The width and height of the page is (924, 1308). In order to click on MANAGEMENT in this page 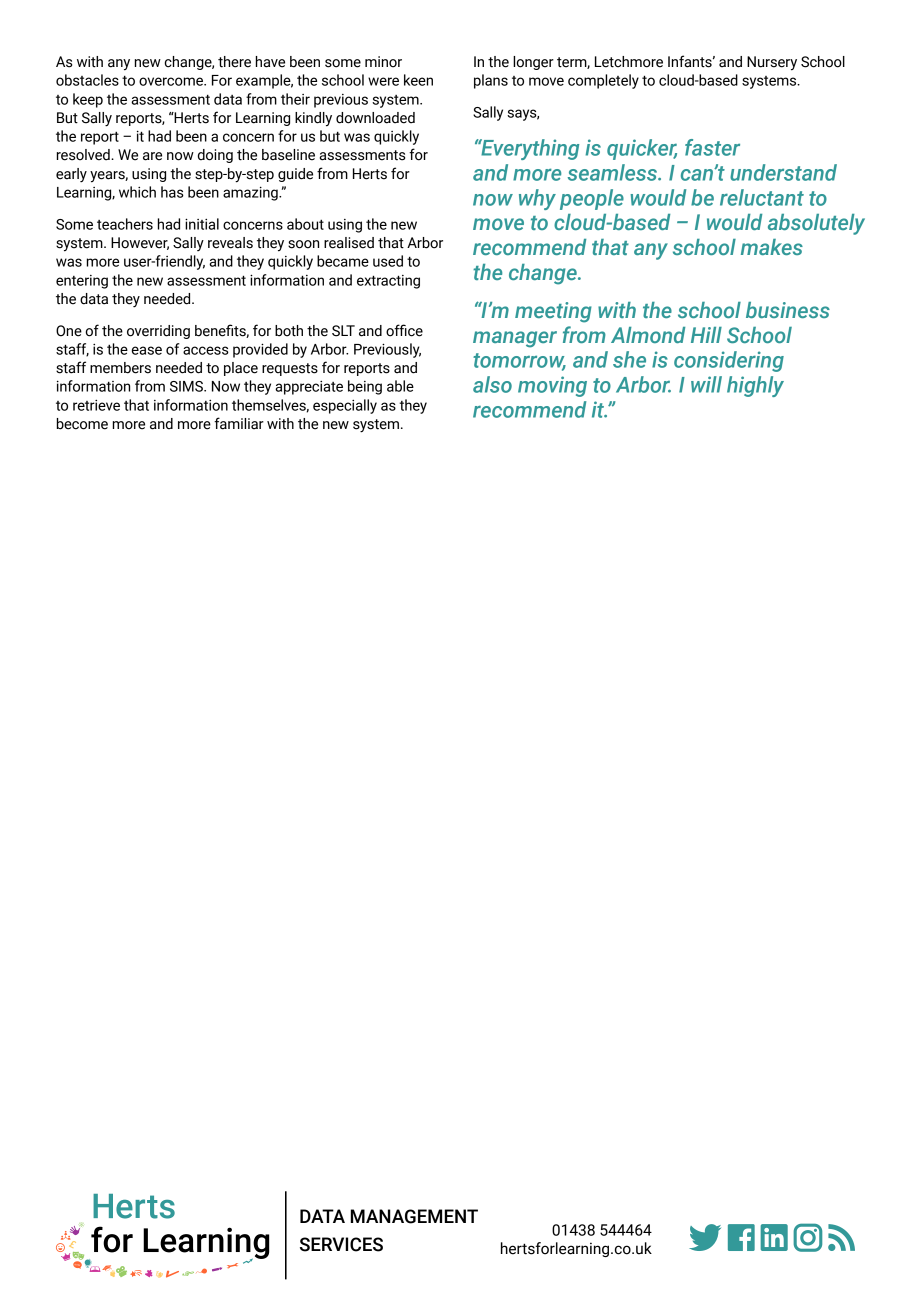, I will do `click(414, 1216)`.
